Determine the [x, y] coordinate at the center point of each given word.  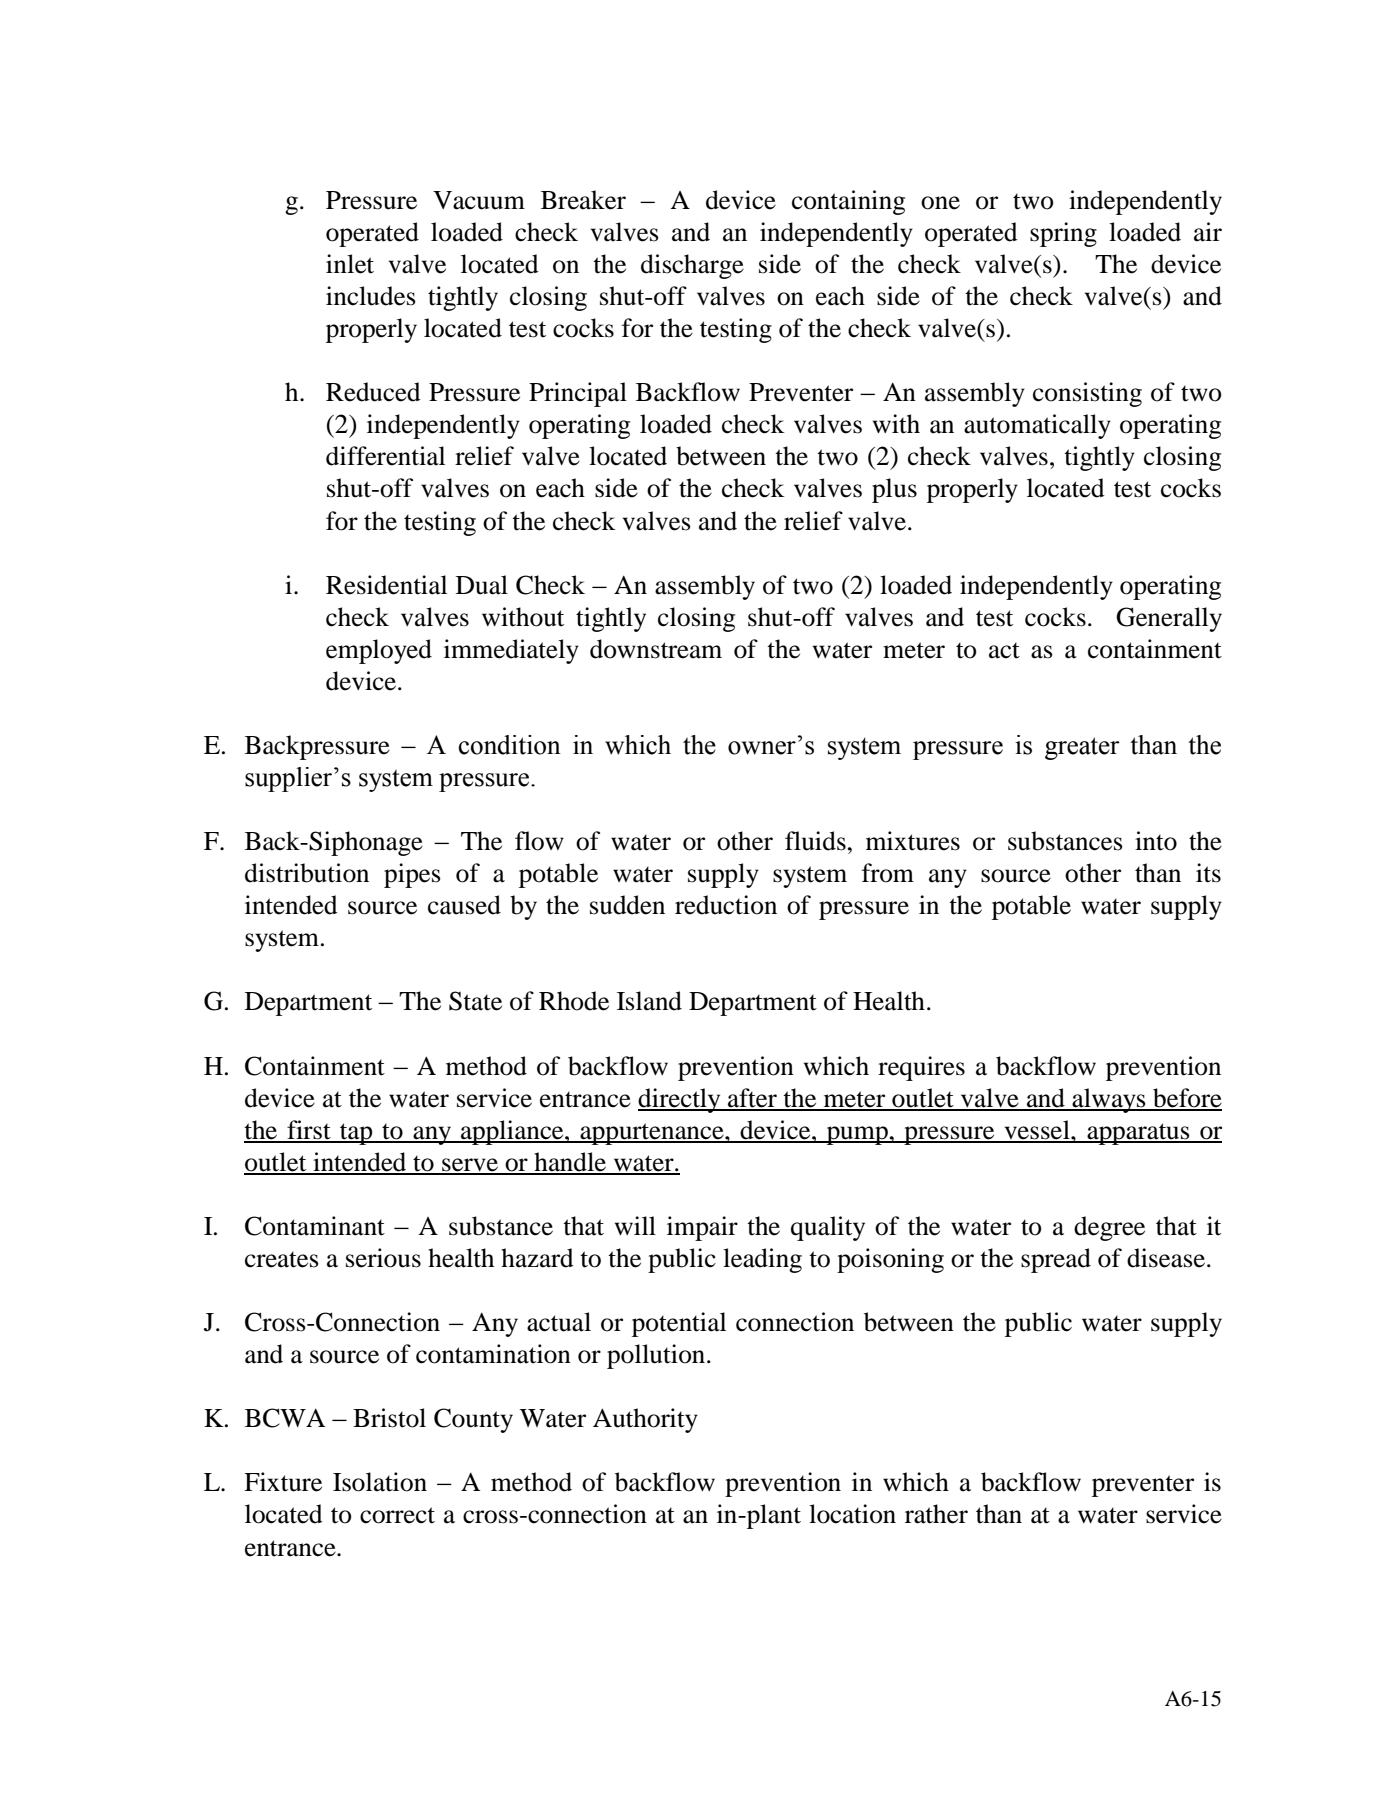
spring [1063, 234]
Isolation [380, 1482]
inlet [350, 264]
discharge [692, 266]
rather [936, 1514]
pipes [412, 875]
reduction [726, 905]
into [1156, 841]
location [852, 1514]
